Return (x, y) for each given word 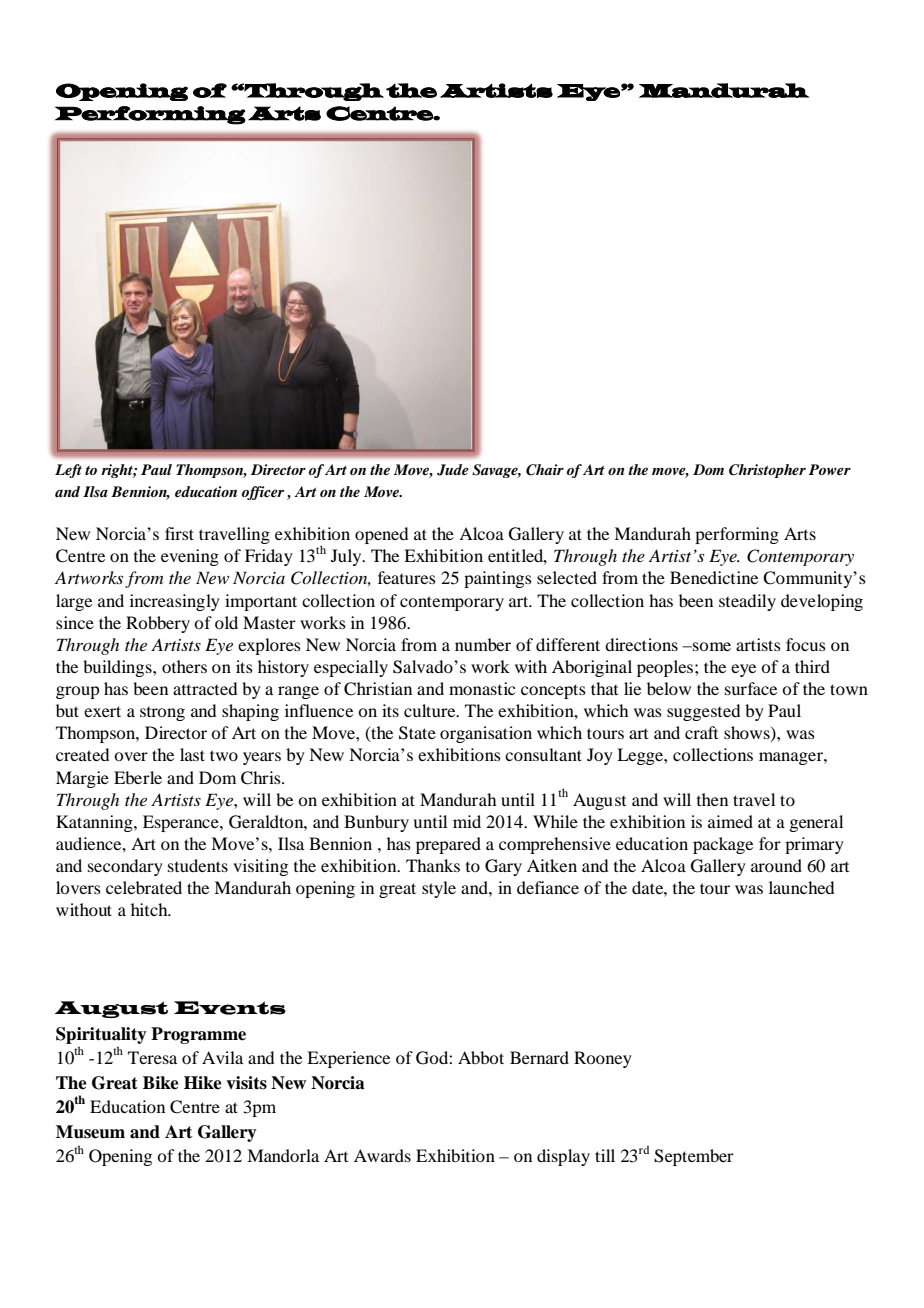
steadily (747, 602)
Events (230, 1008)
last (192, 754)
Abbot (481, 1057)
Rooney (603, 1059)
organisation (486, 734)
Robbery (158, 624)
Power (830, 469)
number (483, 644)
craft (701, 732)
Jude (453, 470)
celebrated (144, 887)
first (179, 533)
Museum (90, 1132)
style (439, 889)
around (776, 865)
